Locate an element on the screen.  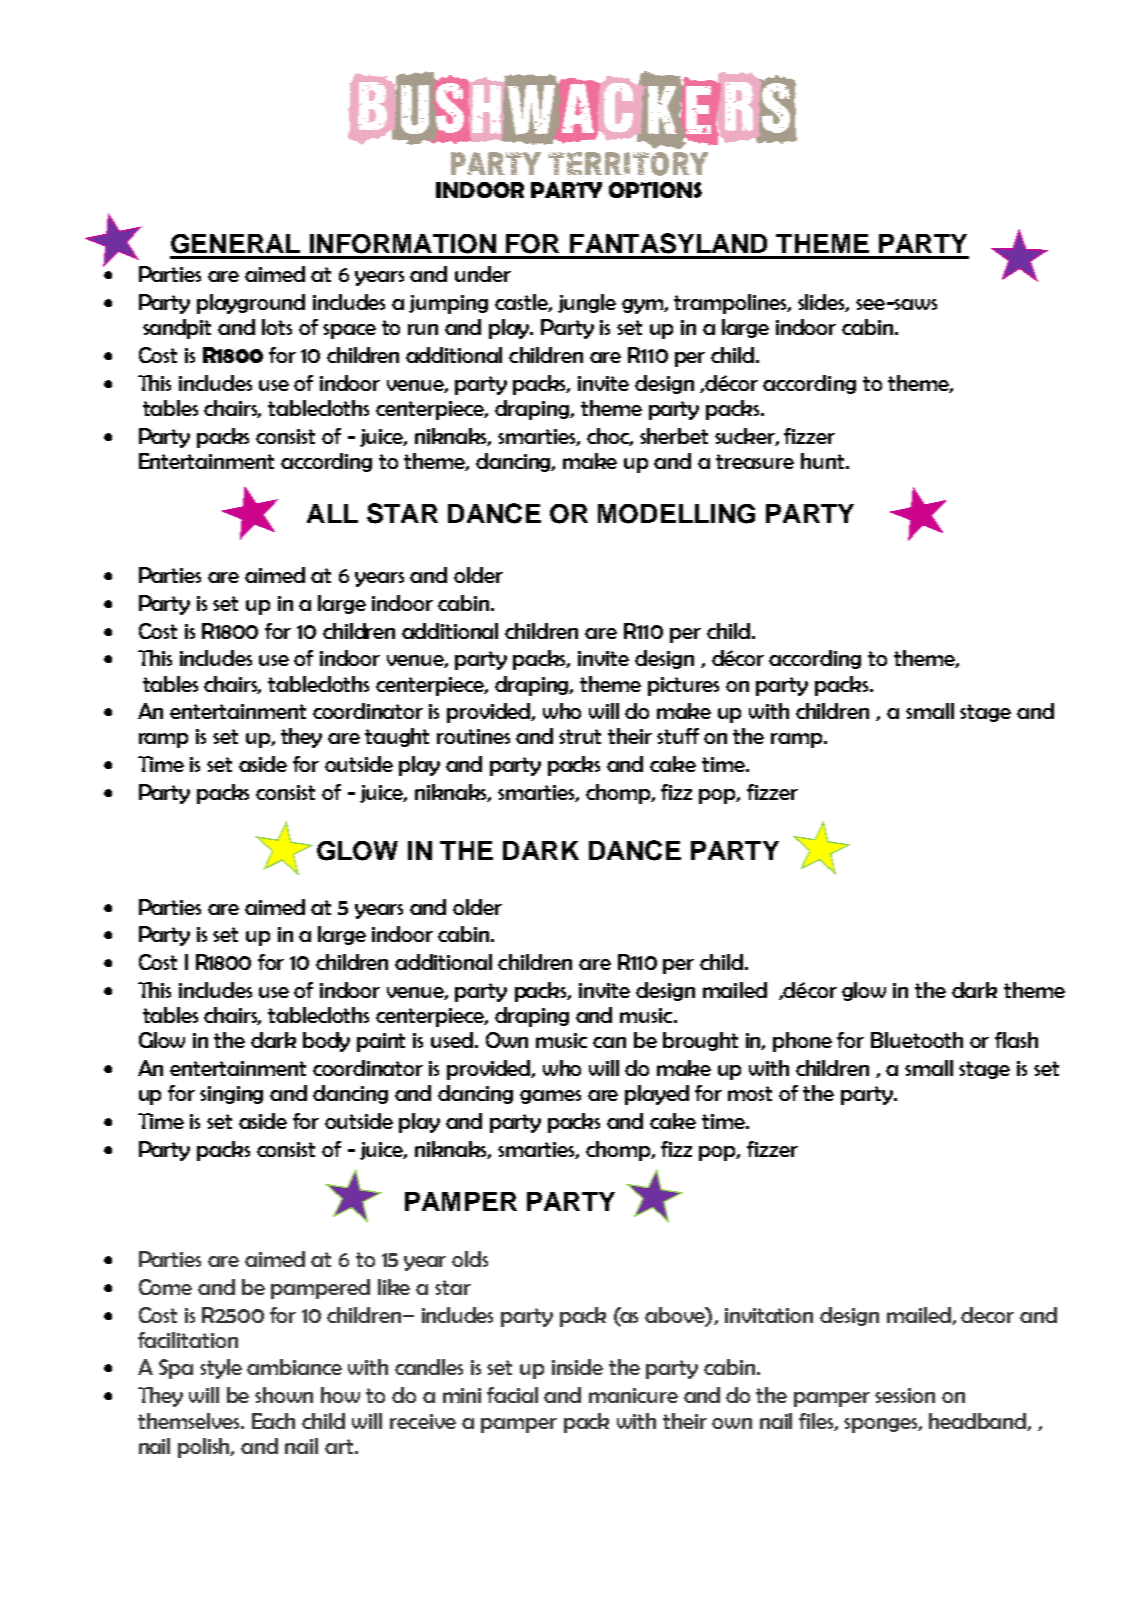
OPTIONS is located at coordinates (655, 190).
